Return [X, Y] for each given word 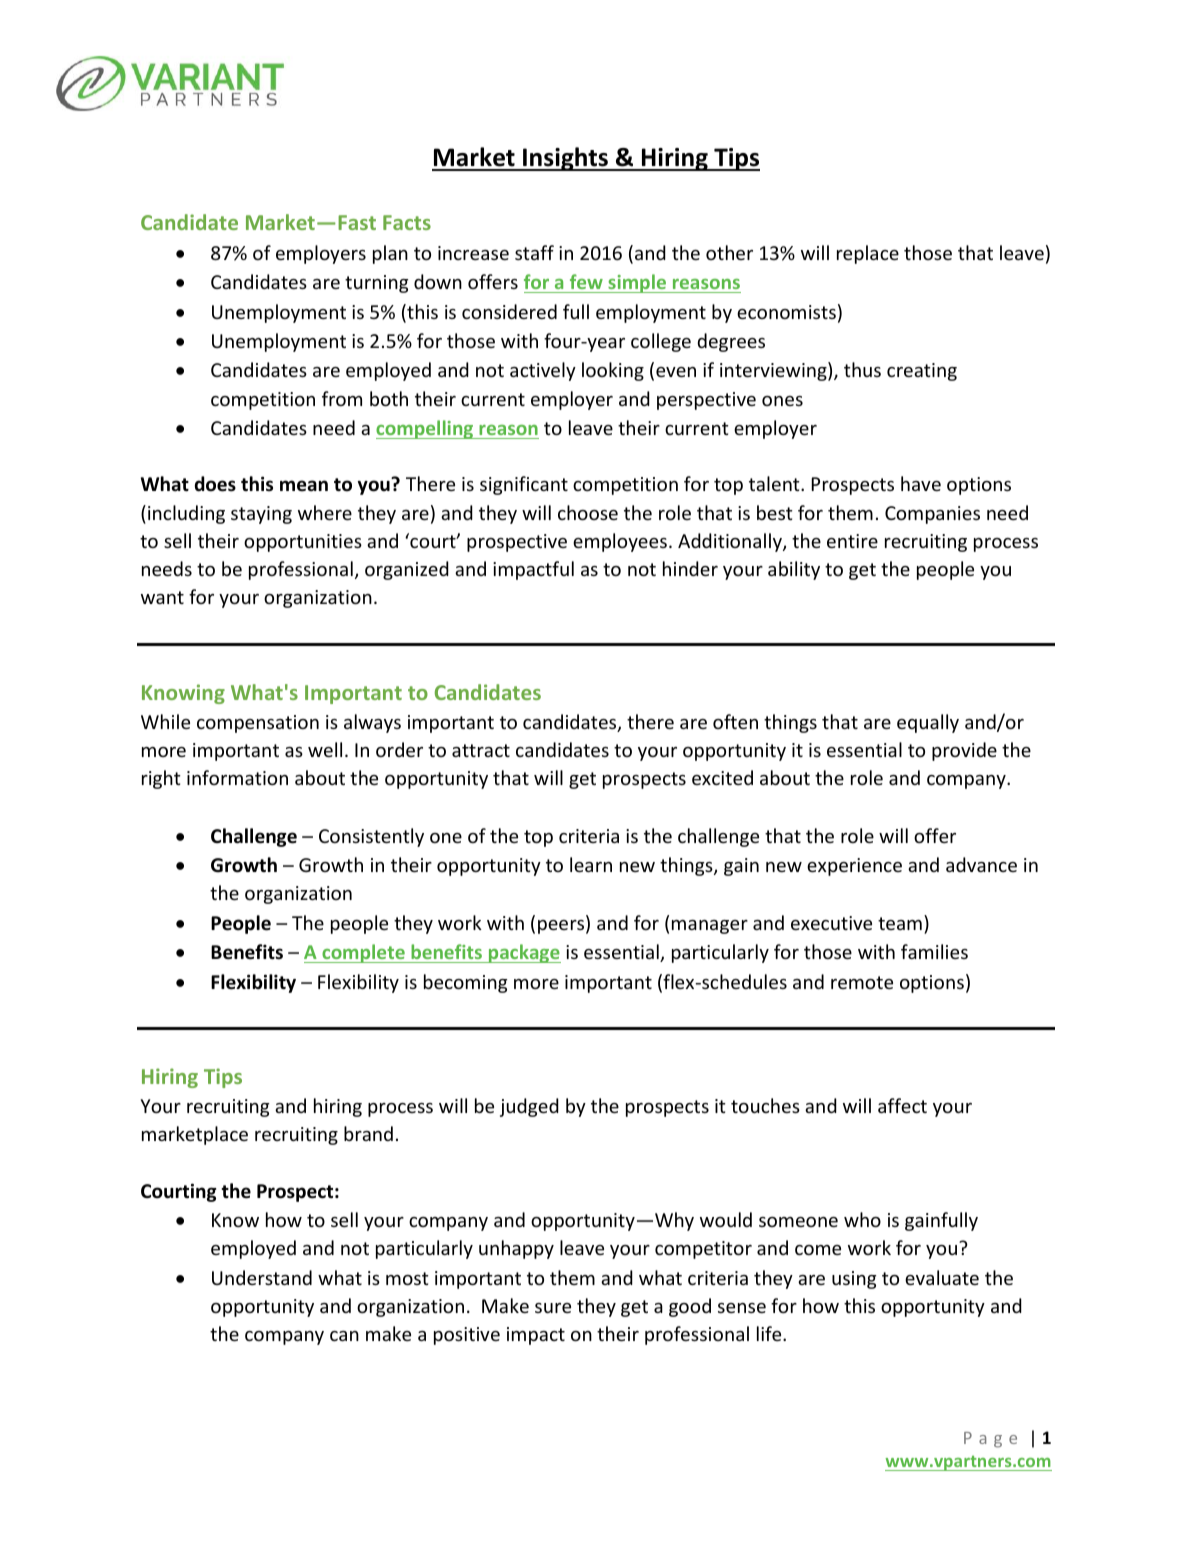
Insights [565, 159]
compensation [258, 724]
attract [481, 750]
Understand [262, 1277]
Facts [407, 222]
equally [928, 723]
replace [868, 254]
